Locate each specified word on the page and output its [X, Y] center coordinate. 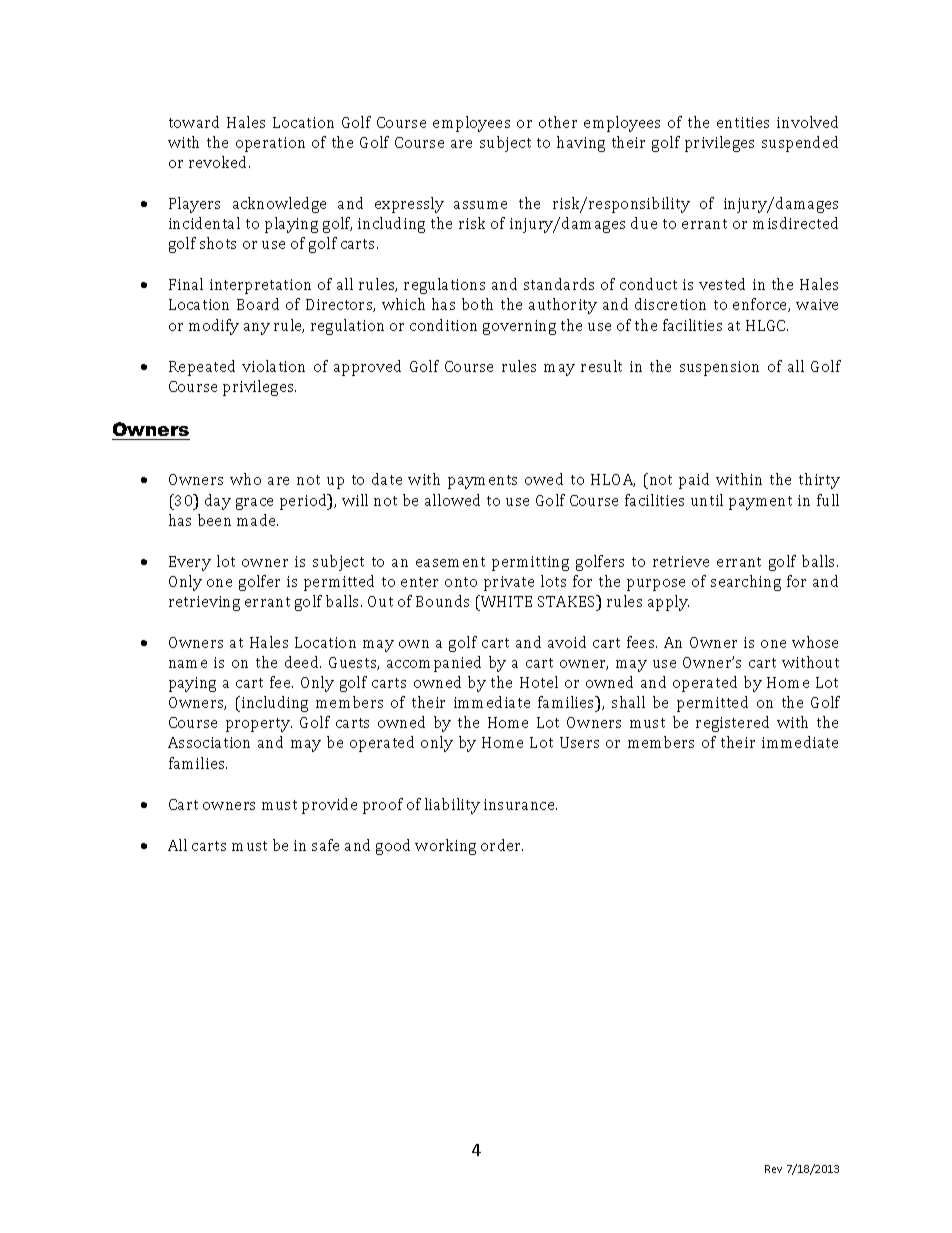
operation [270, 144]
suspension [719, 368]
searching [746, 583]
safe [325, 845]
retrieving [204, 603]
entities [743, 122]
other [558, 122]
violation [273, 366]
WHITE [505, 601]
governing [519, 327]
